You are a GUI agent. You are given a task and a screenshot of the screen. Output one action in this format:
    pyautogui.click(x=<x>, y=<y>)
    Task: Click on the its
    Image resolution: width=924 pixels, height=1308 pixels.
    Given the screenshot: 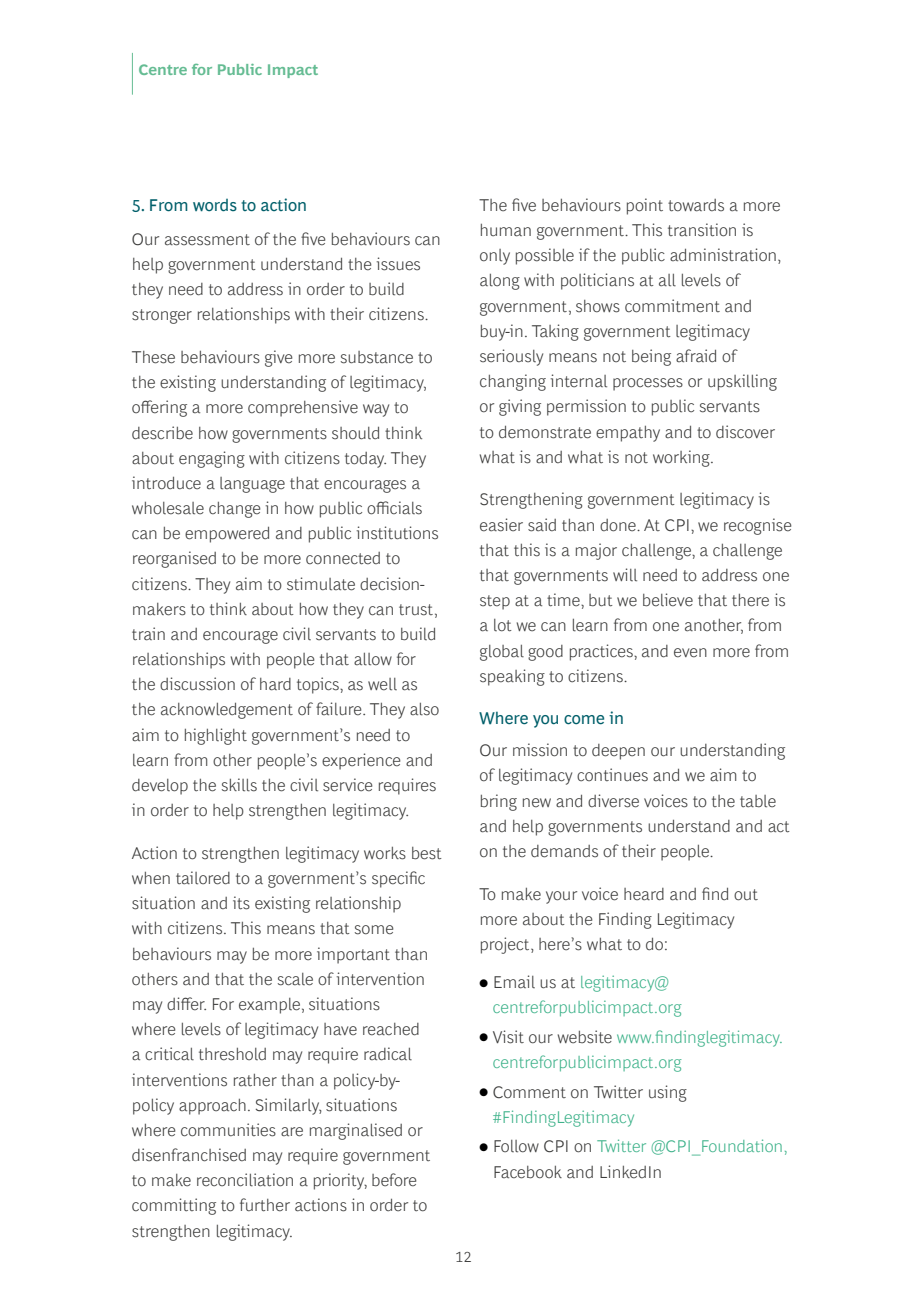 What is the action you would take?
    pyautogui.click(x=241, y=903)
